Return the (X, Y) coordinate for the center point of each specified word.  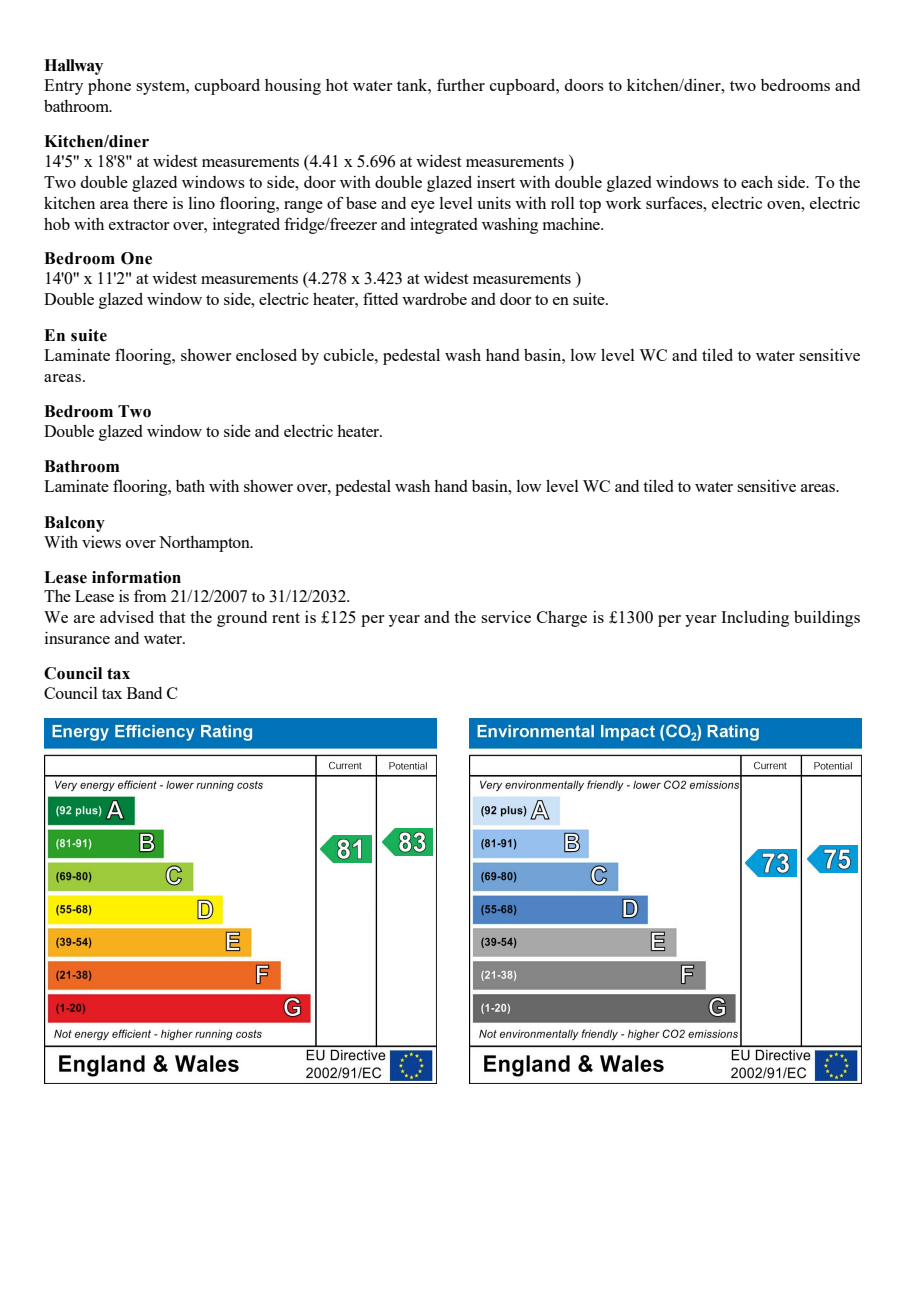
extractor (139, 225)
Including (755, 619)
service (506, 617)
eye (423, 207)
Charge (562, 619)
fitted (380, 298)
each (757, 182)
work (624, 203)
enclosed (266, 355)
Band (144, 693)
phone (109, 87)
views (101, 542)
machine (572, 224)
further (461, 84)
